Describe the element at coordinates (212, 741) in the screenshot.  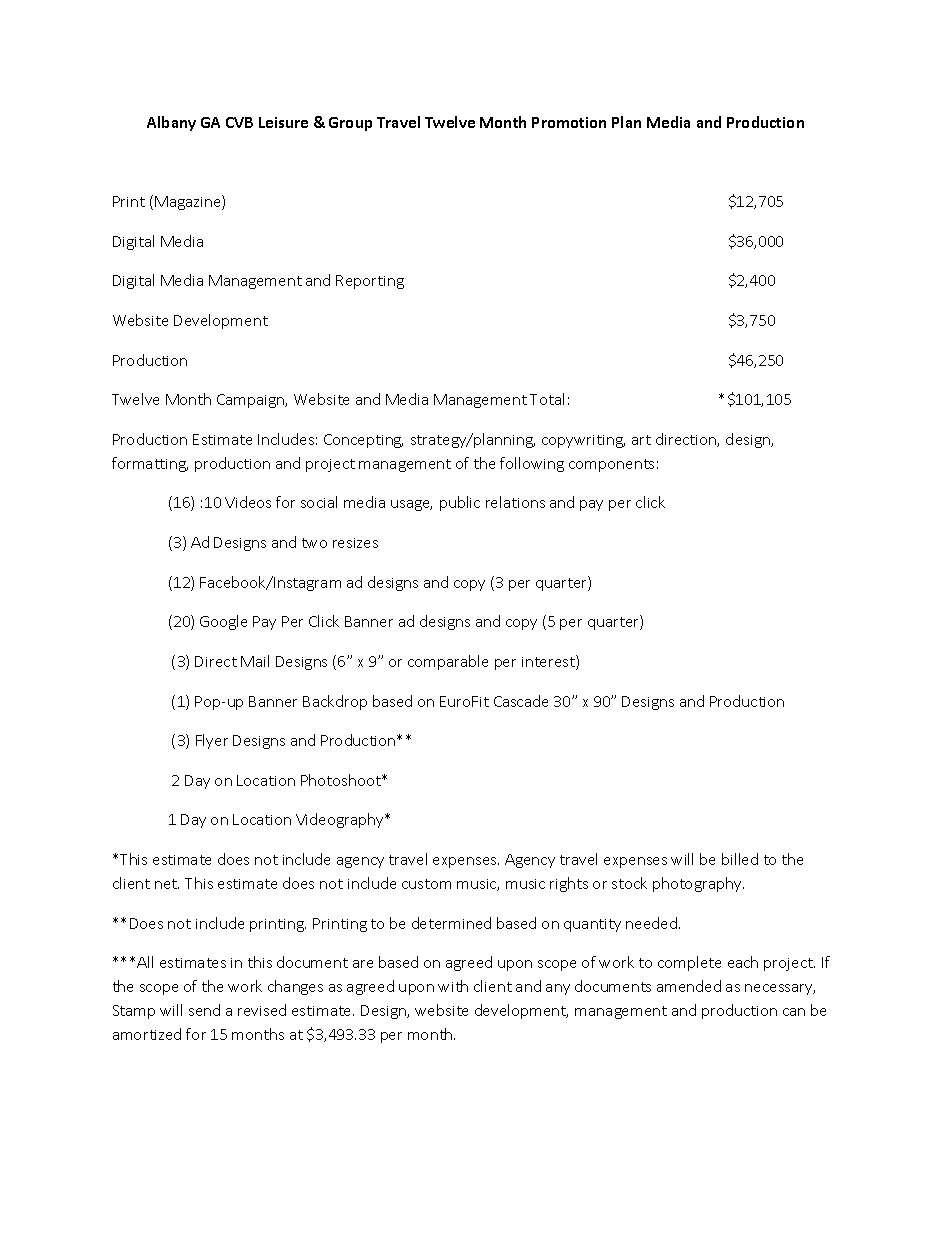
I see `Flyer` at that location.
